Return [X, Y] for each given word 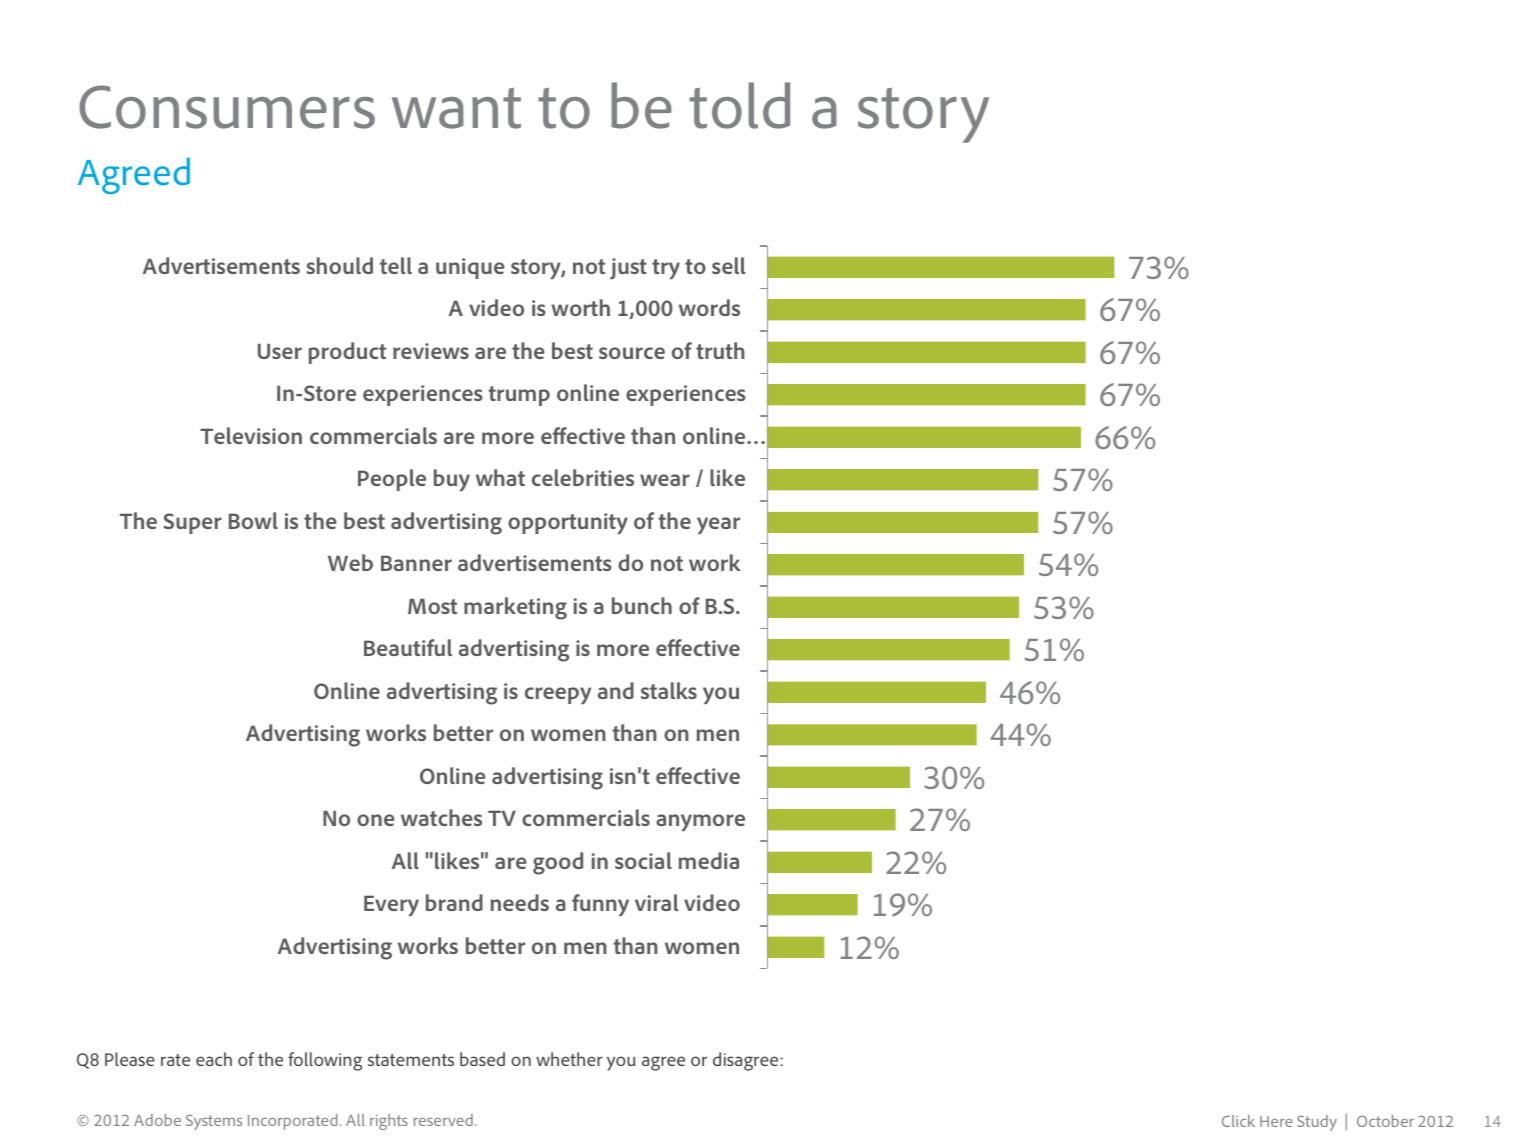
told [739, 105]
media [709, 860]
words [709, 307]
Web [350, 562]
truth [720, 350]
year [718, 525]
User [280, 351]
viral [656, 902]
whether [569, 1059]
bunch [642, 605]
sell [728, 265]
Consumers [227, 107]
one [376, 820]
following [325, 1061]
